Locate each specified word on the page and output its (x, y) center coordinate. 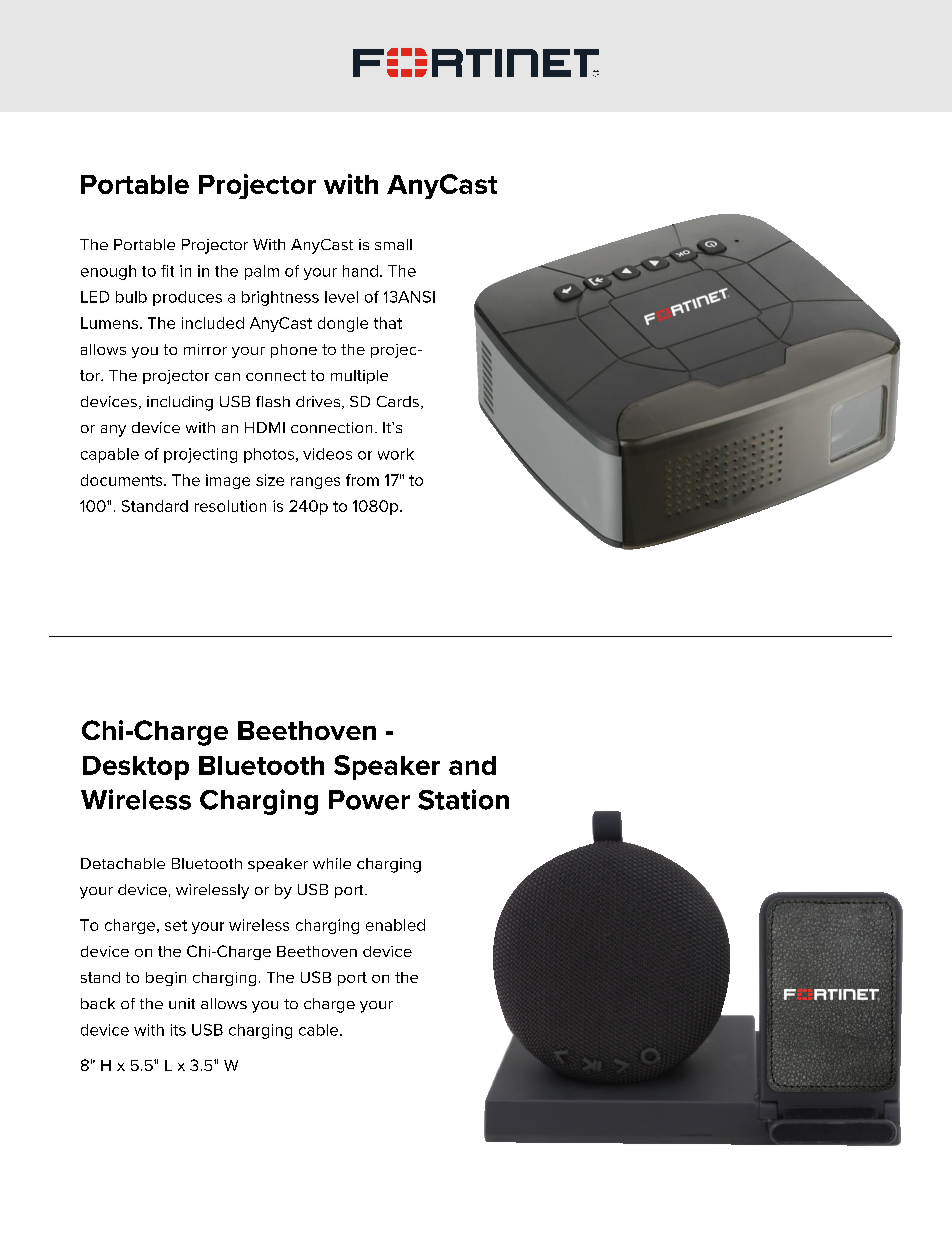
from (362, 480)
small (393, 244)
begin (166, 979)
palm (262, 272)
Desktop (136, 768)
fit (167, 271)
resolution (230, 506)
